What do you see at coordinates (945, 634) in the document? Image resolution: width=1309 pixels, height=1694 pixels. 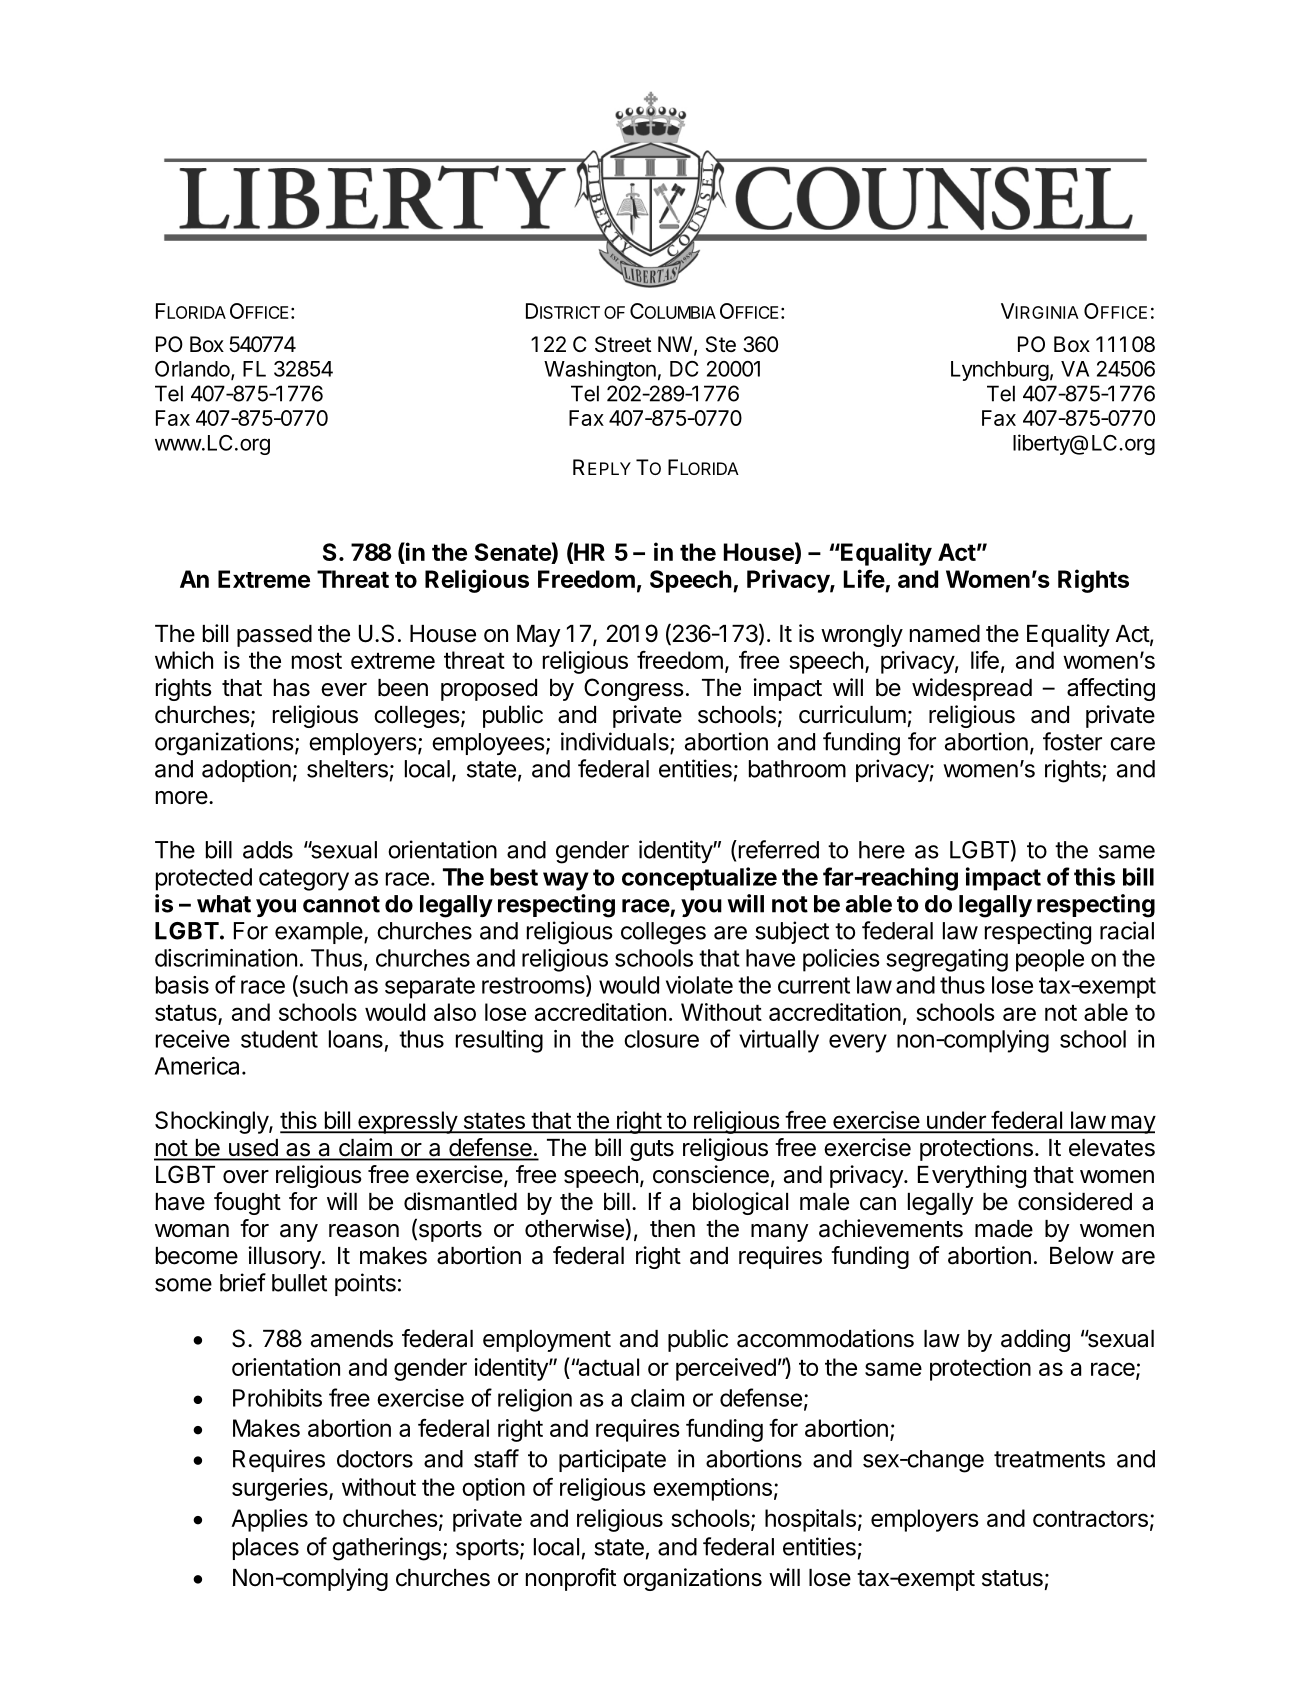 I see `named` at bounding box center [945, 634].
